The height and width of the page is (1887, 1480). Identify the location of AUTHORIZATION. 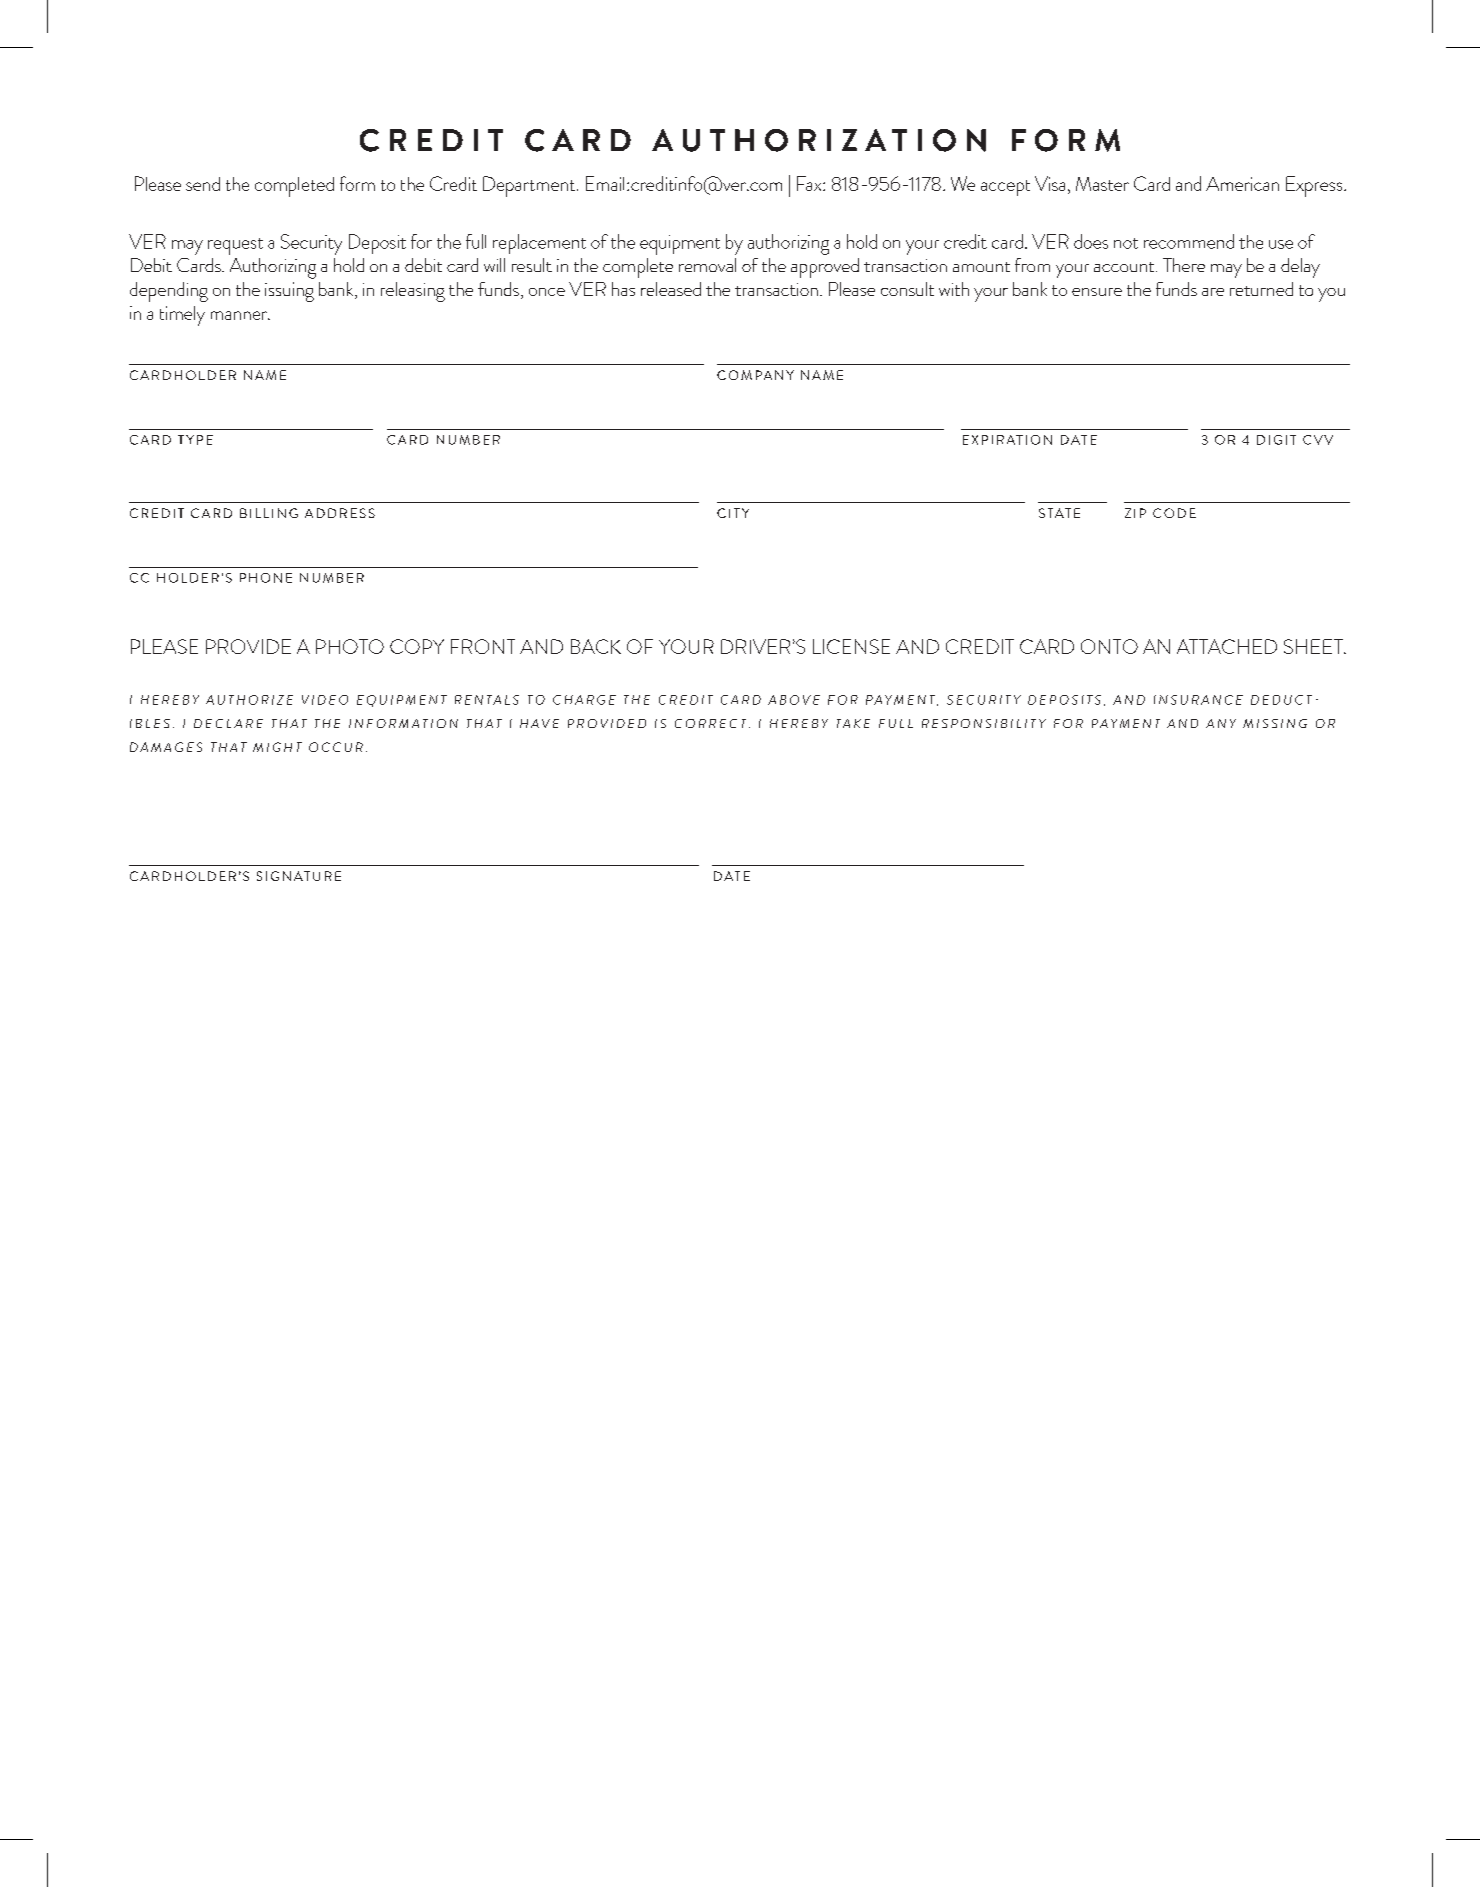
(819, 140).
